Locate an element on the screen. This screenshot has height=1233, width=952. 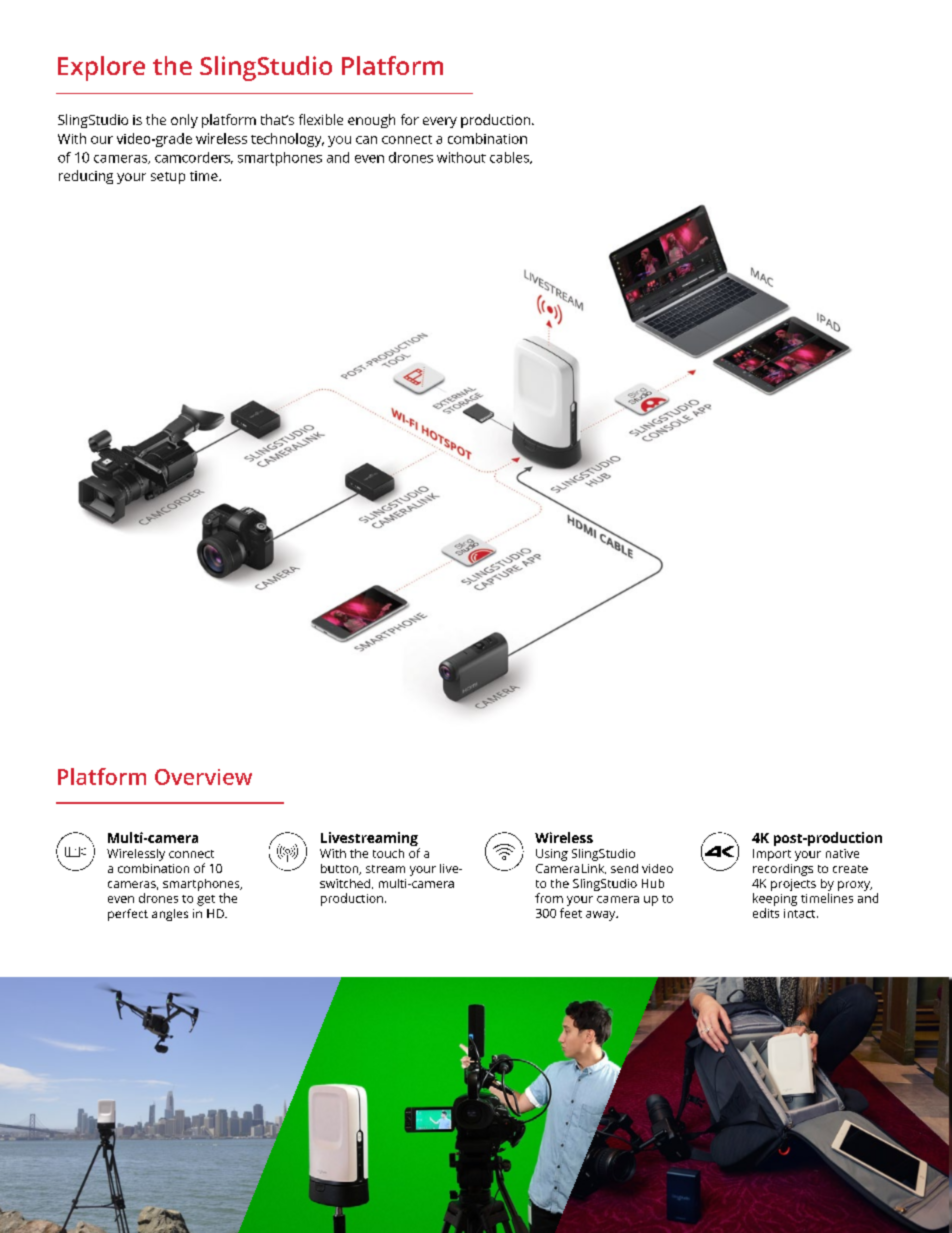
only is located at coordinates (184, 121).
